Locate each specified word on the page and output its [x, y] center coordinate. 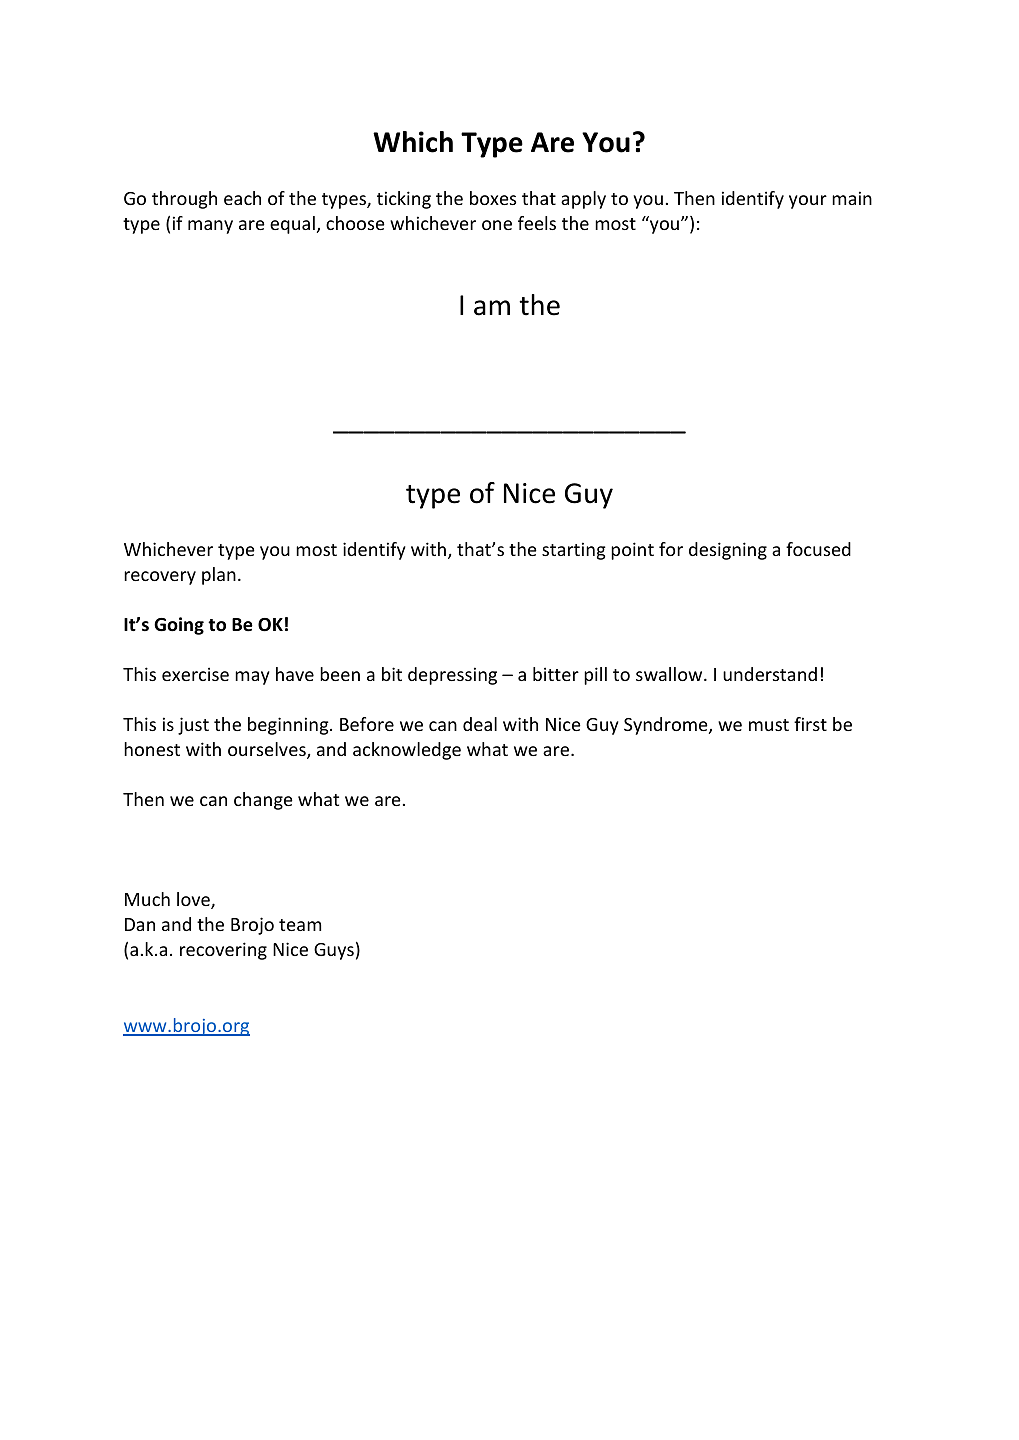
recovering [223, 951]
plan [219, 576]
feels [537, 223]
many [210, 227]
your [808, 202]
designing [728, 551]
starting [574, 551]
